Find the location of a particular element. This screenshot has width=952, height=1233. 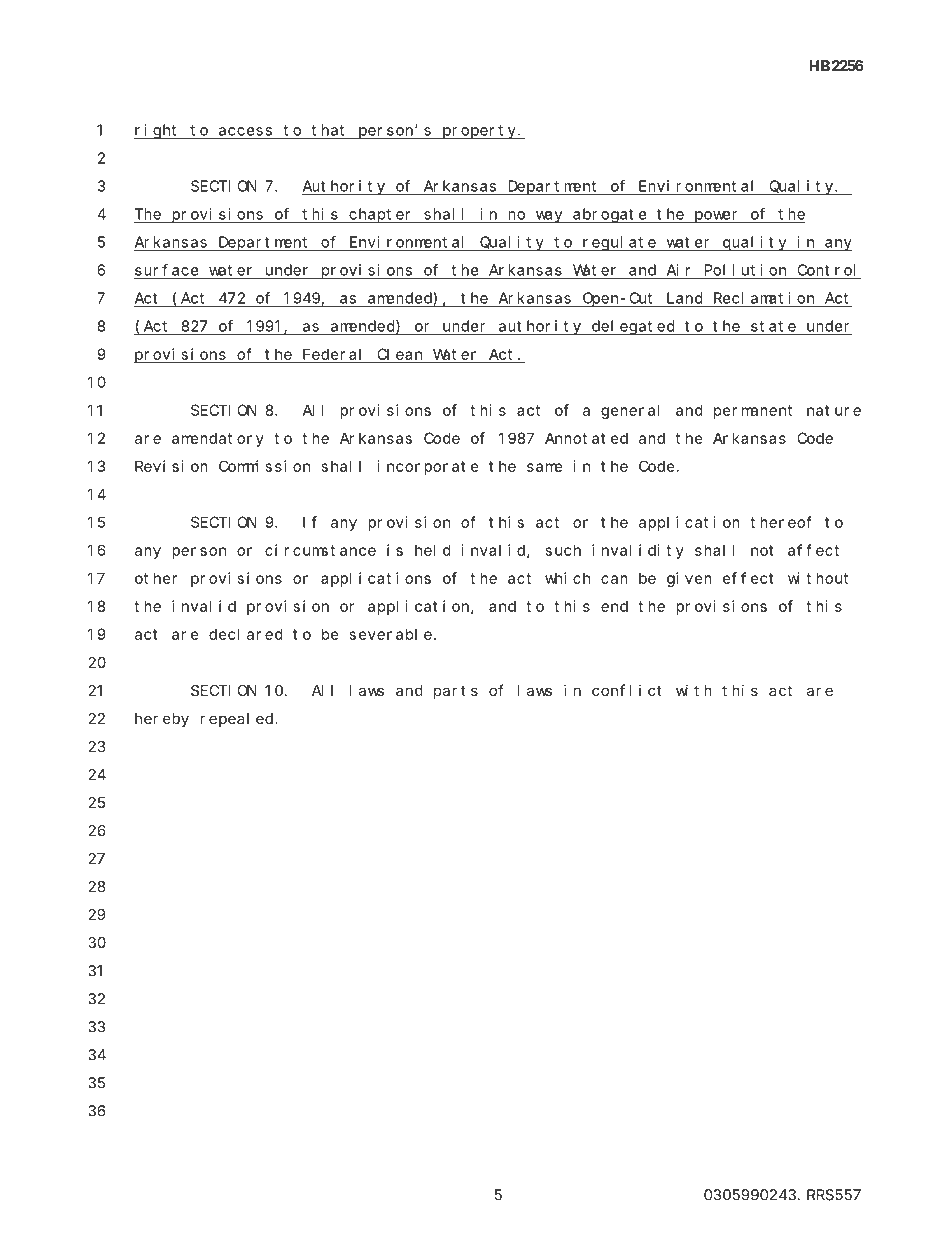

hereby is located at coordinates (162, 720).
